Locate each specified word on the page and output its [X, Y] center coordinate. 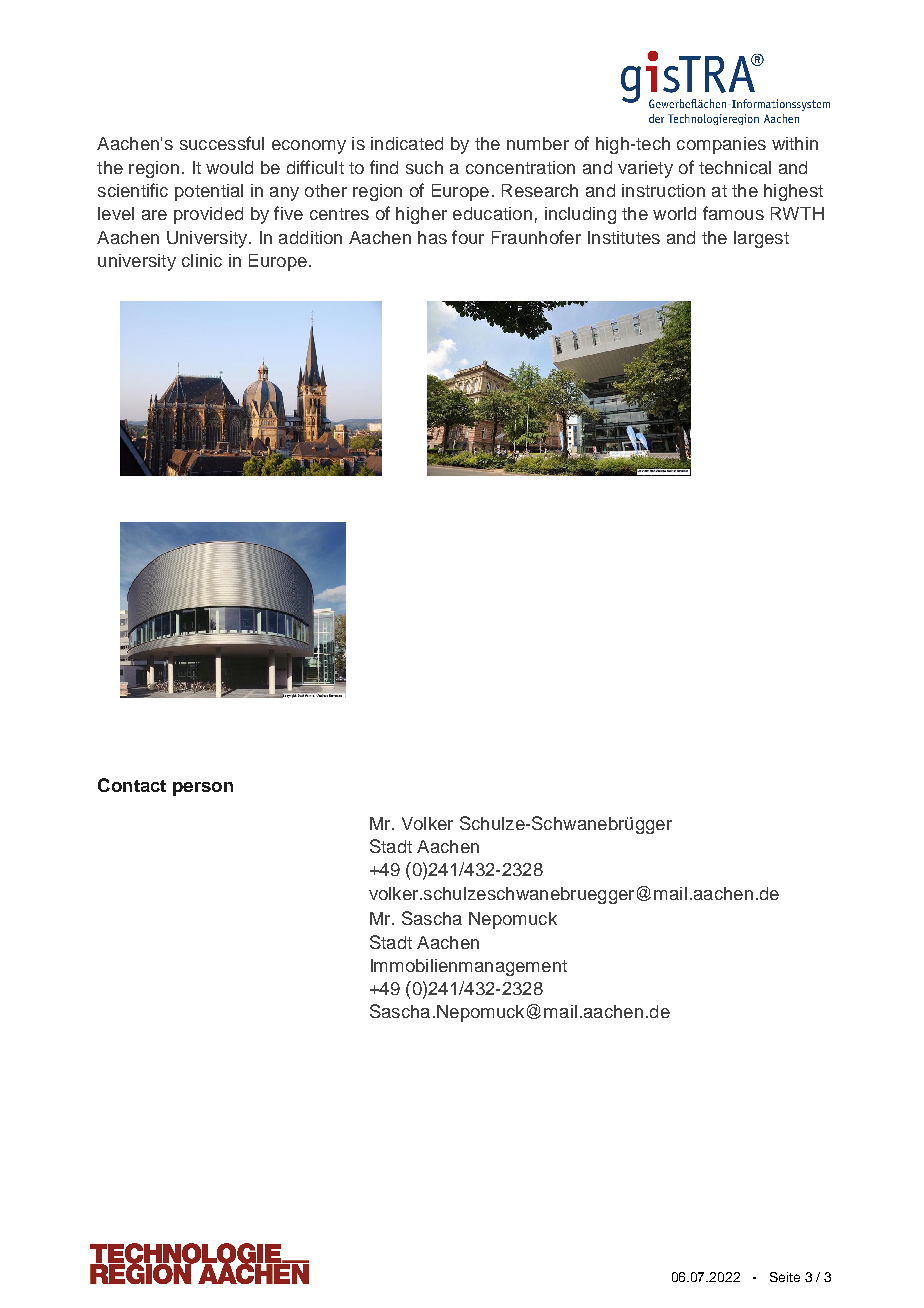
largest [761, 239]
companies [721, 145]
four [468, 237]
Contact [132, 785]
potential [209, 192]
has [432, 237]
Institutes [624, 237]
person [203, 789]
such [424, 167]
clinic [202, 260]
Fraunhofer [536, 237]
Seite [785, 1277]
